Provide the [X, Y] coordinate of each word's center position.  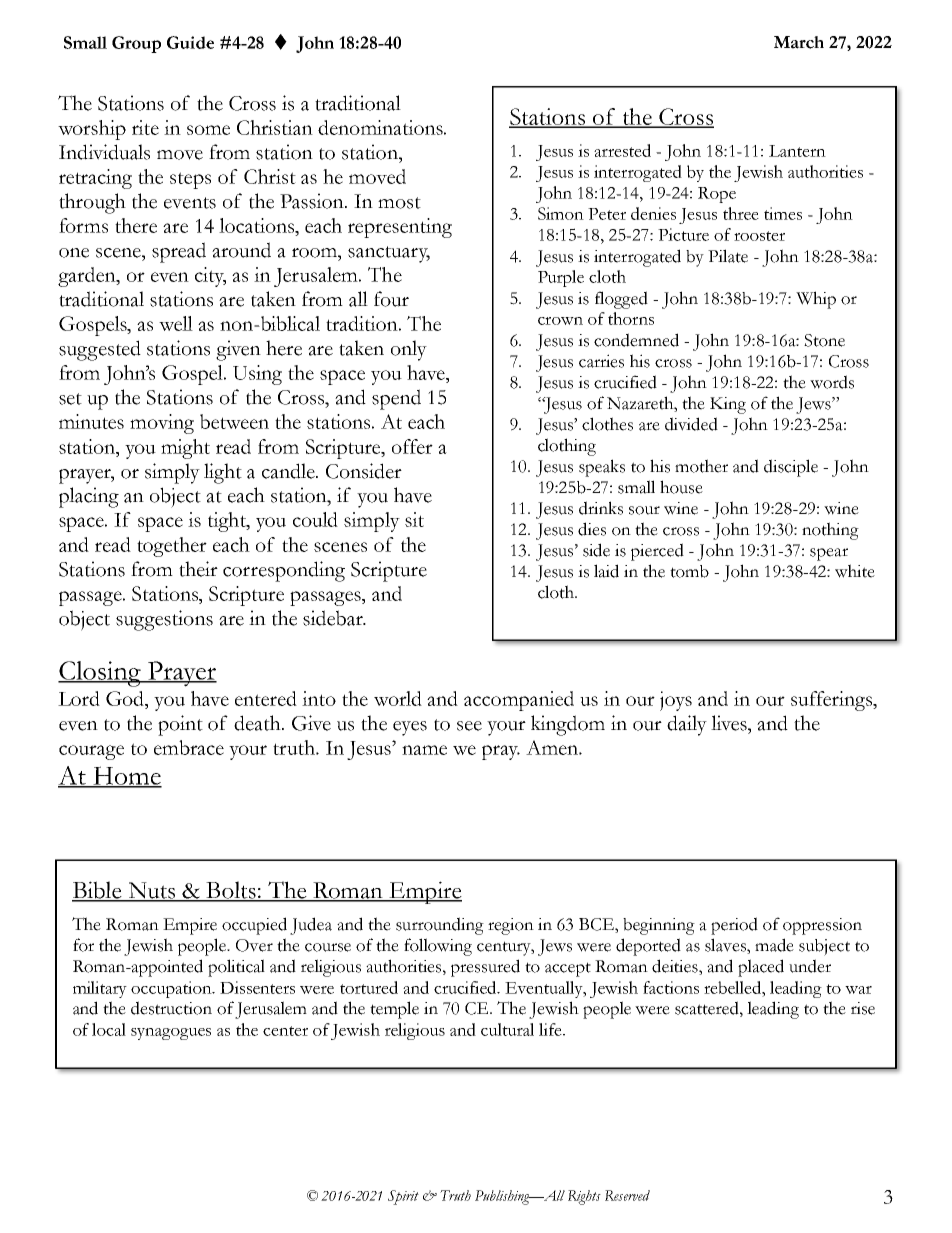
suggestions [164, 620]
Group [136, 44]
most [399, 203]
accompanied [519, 701]
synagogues [171, 1034]
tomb [689, 571]
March [799, 42]
